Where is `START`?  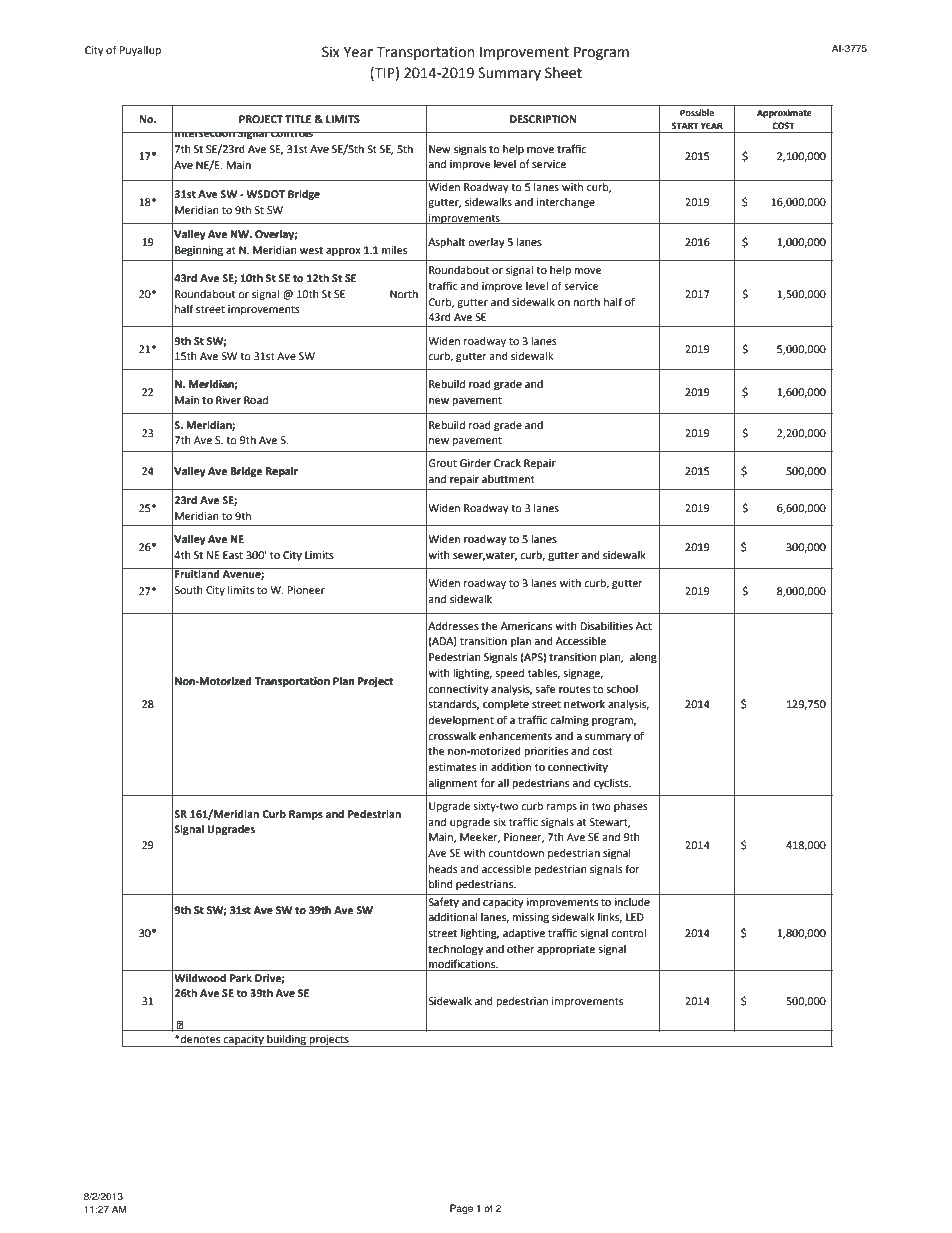
START is located at coordinates (685, 125).
